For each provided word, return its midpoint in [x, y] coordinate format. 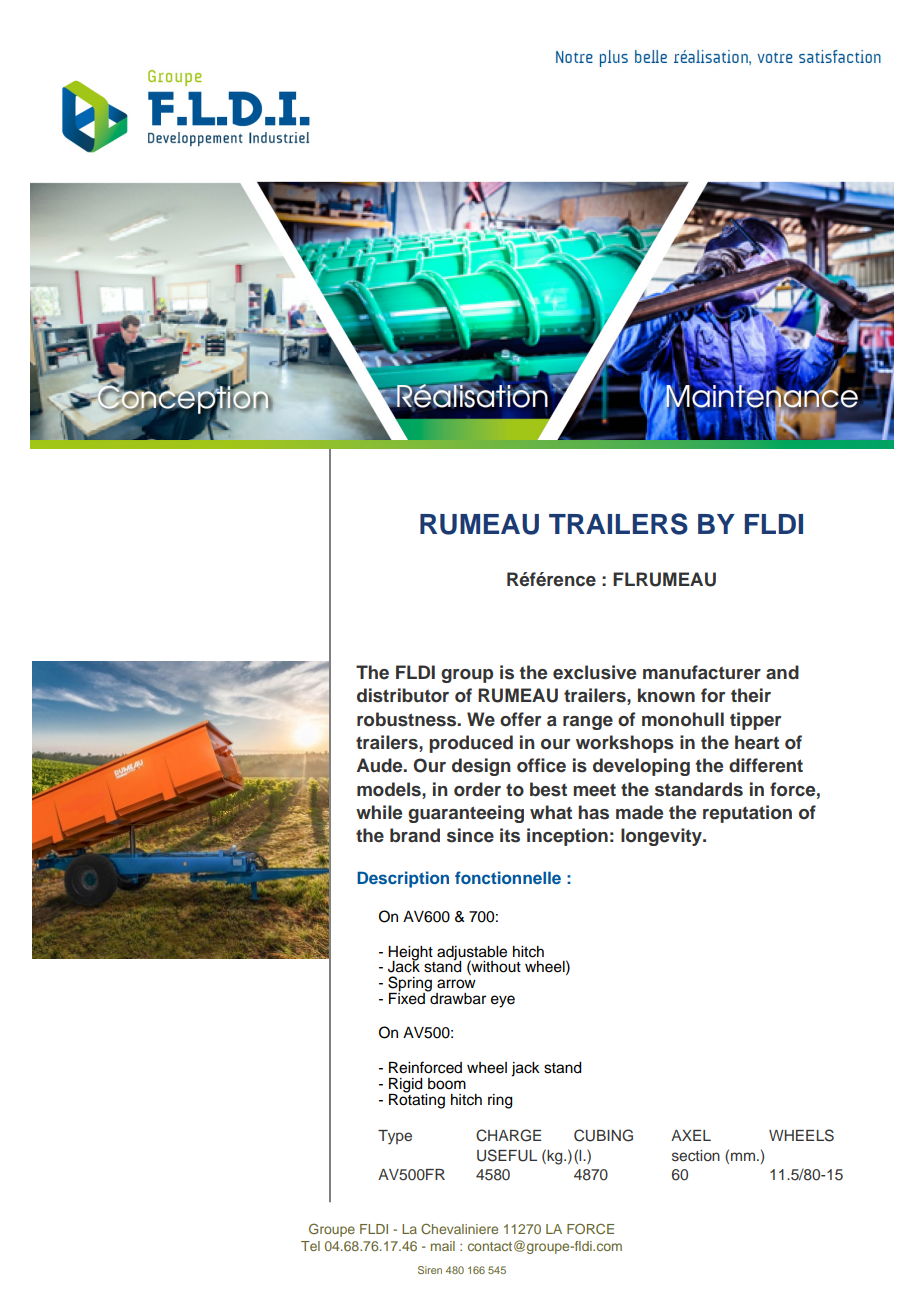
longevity [662, 837]
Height [411, 954]
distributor [403, 695]
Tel [310, 1246]
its [510, 835]
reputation [747, 814]
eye [503, 1001]
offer [520, 719]
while [379, 812]
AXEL [691, 1135]
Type [395, 1137]
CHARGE [508, 1135]
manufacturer [702, 672]
